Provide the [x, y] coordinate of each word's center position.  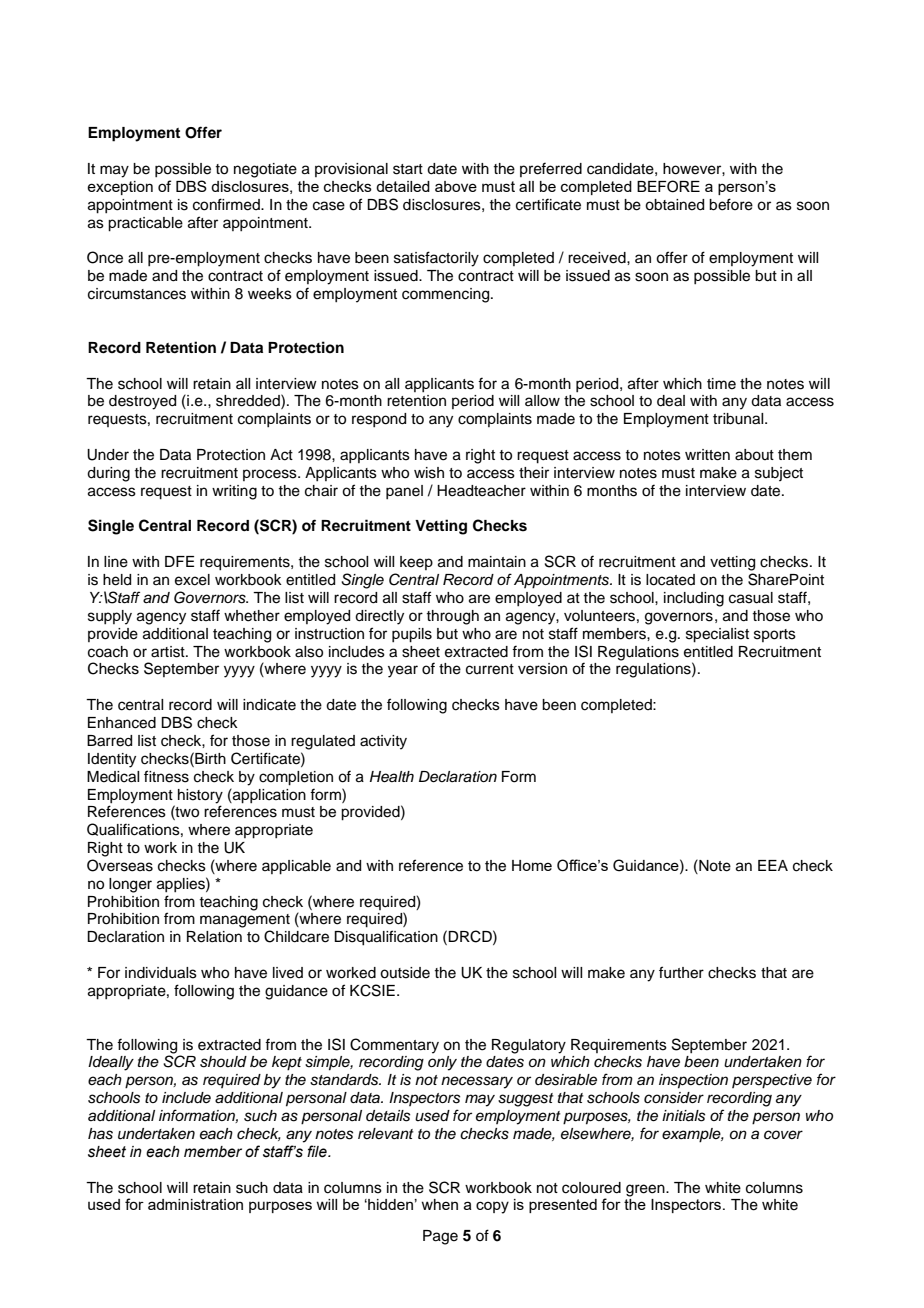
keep [416, 563]
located [670, 580]
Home [532, 865]
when [439, 1204]
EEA [773, 865]
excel [192, 580]
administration [195, 1204]
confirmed [227, 204]
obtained [674, 205]
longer [130, 885]
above [456, 186]
